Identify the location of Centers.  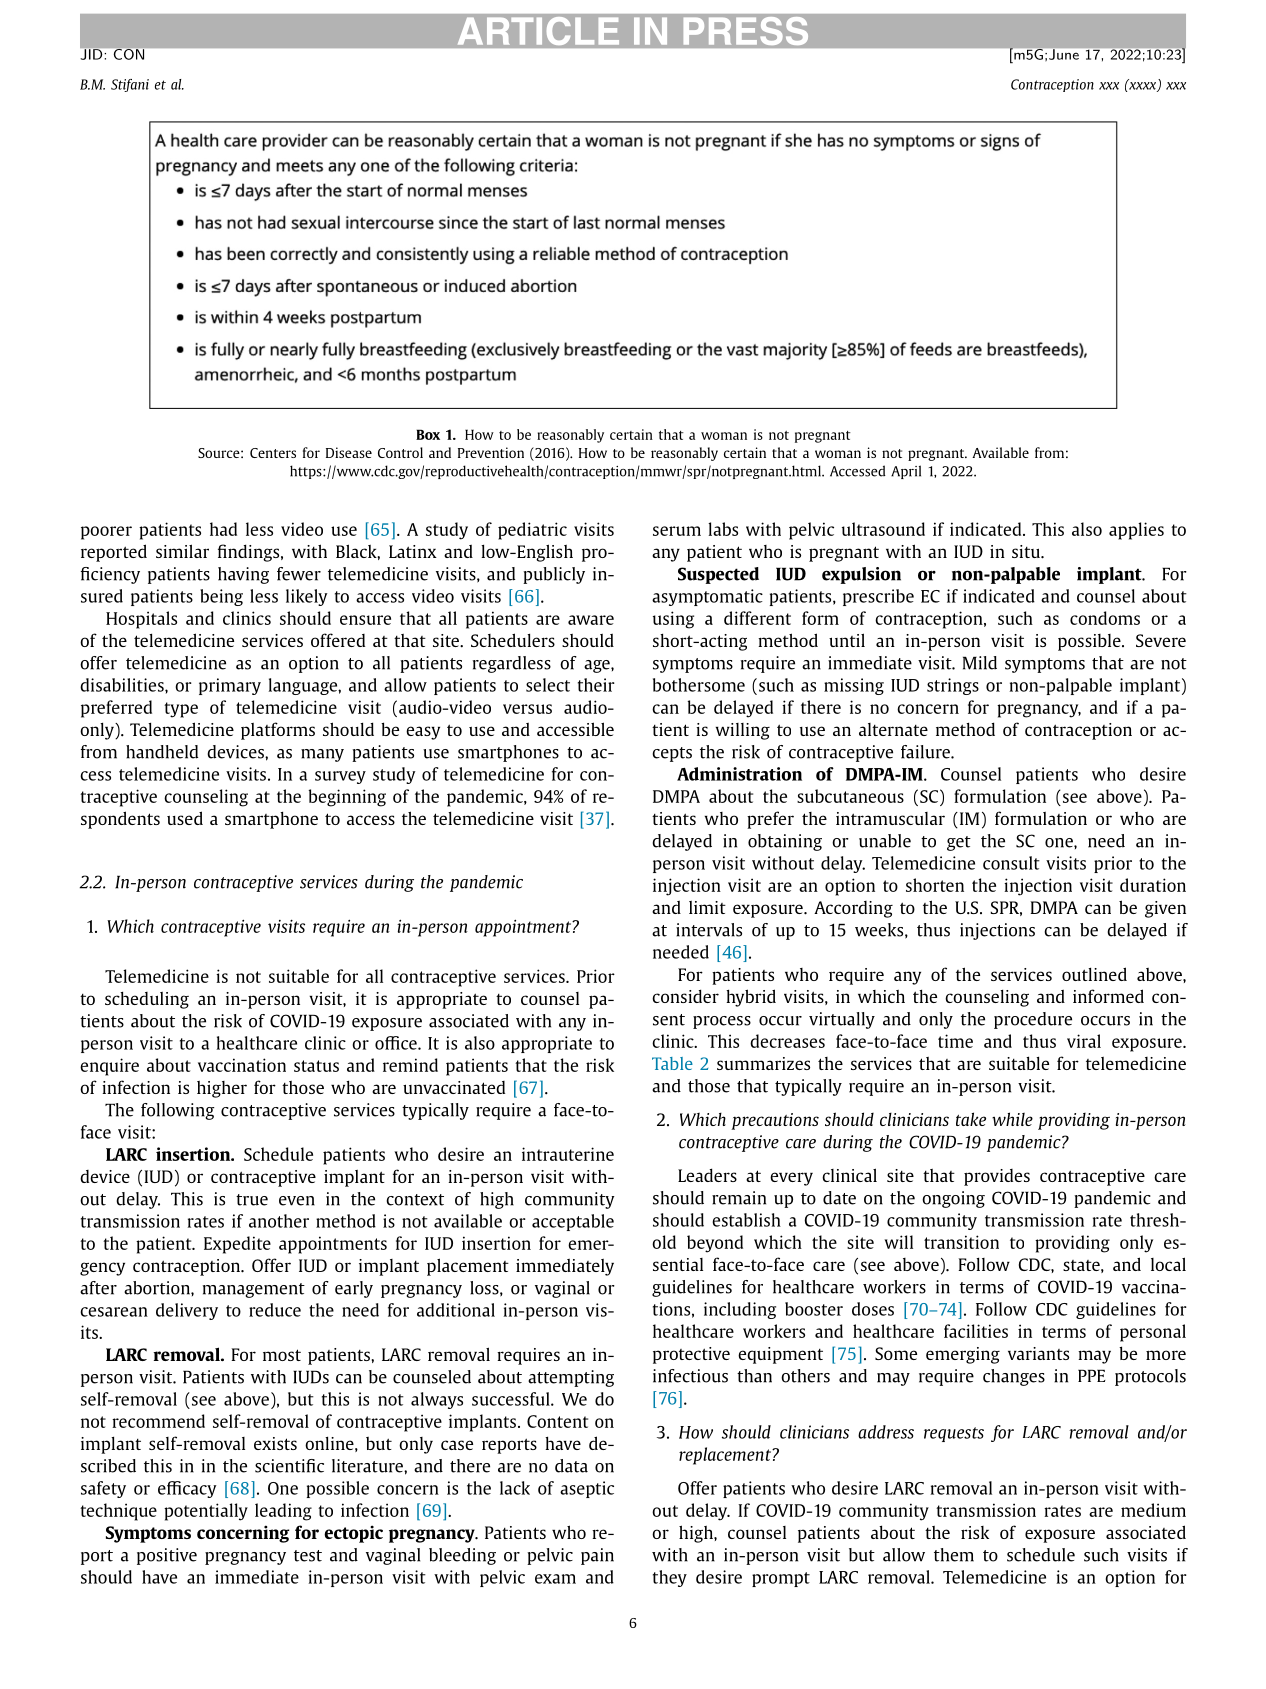
(273, 453).
